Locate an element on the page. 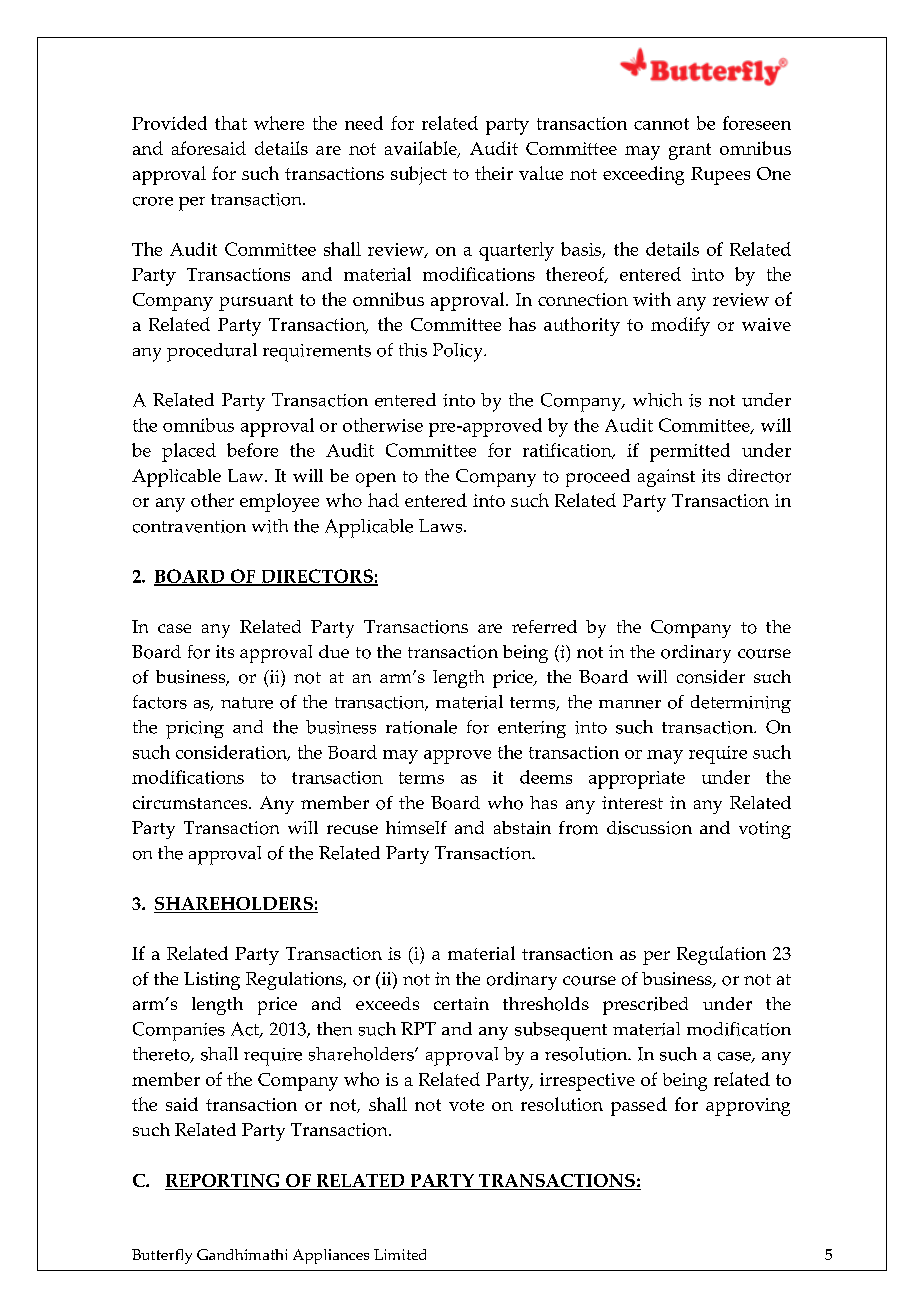 The height and width of the document is (1308, 924). their is located at coordinates (494, 173).
